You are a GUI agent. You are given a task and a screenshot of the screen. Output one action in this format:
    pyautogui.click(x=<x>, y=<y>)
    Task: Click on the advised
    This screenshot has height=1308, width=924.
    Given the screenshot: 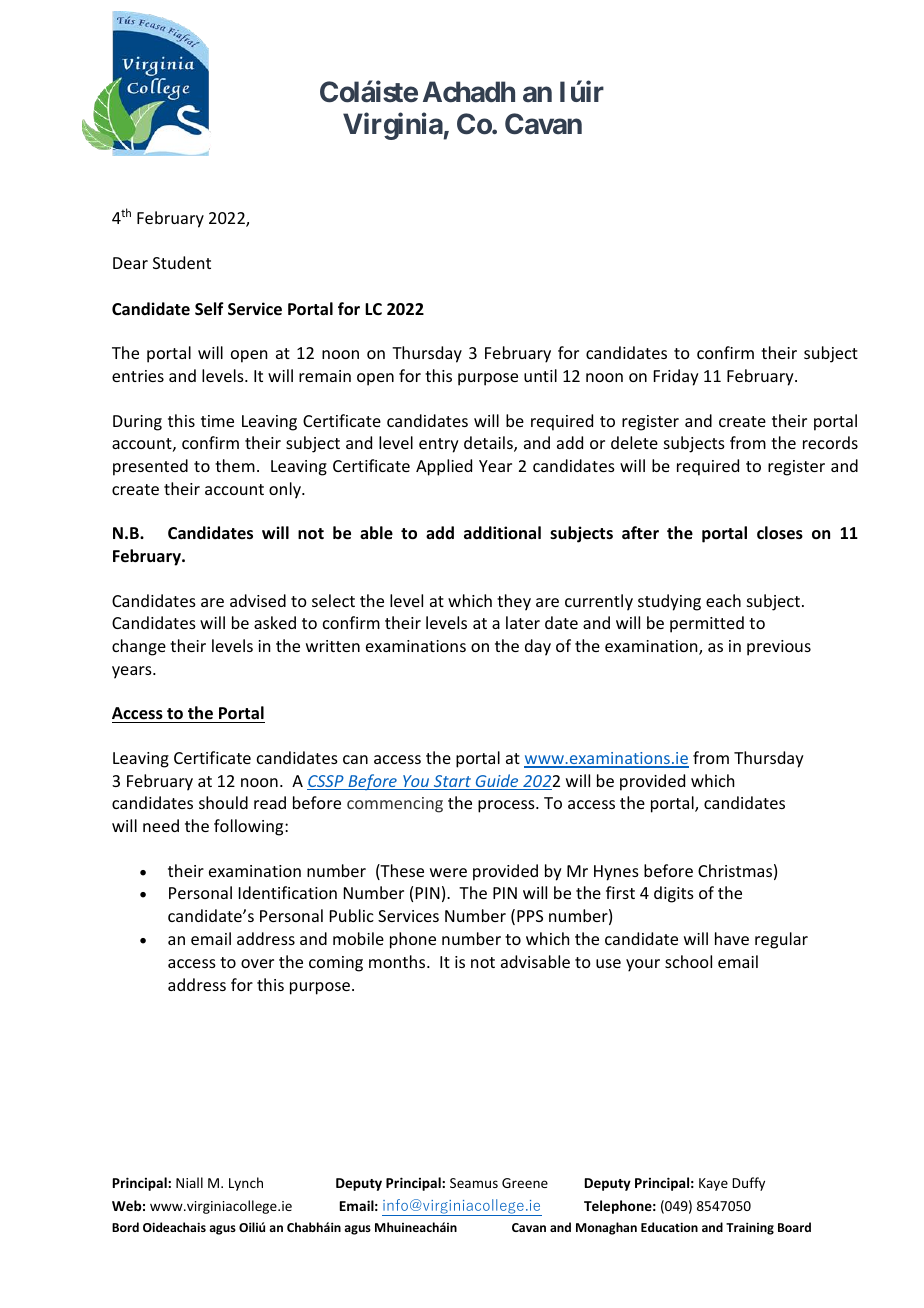 What is the action you would take?
    pyautogui.click(x=258, y=600)
